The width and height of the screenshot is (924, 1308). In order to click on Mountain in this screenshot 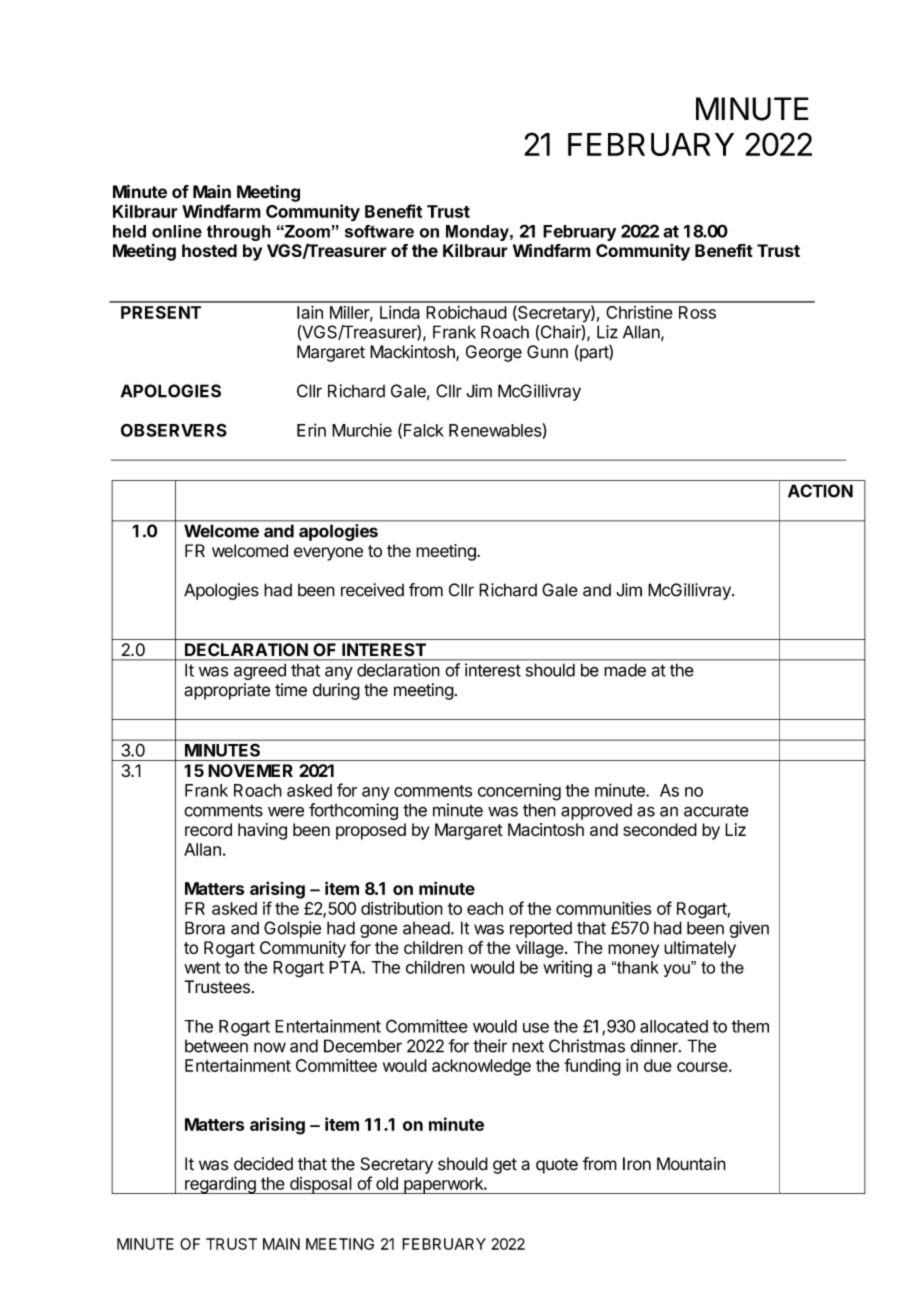, I will do `click(691, 1164)`.
